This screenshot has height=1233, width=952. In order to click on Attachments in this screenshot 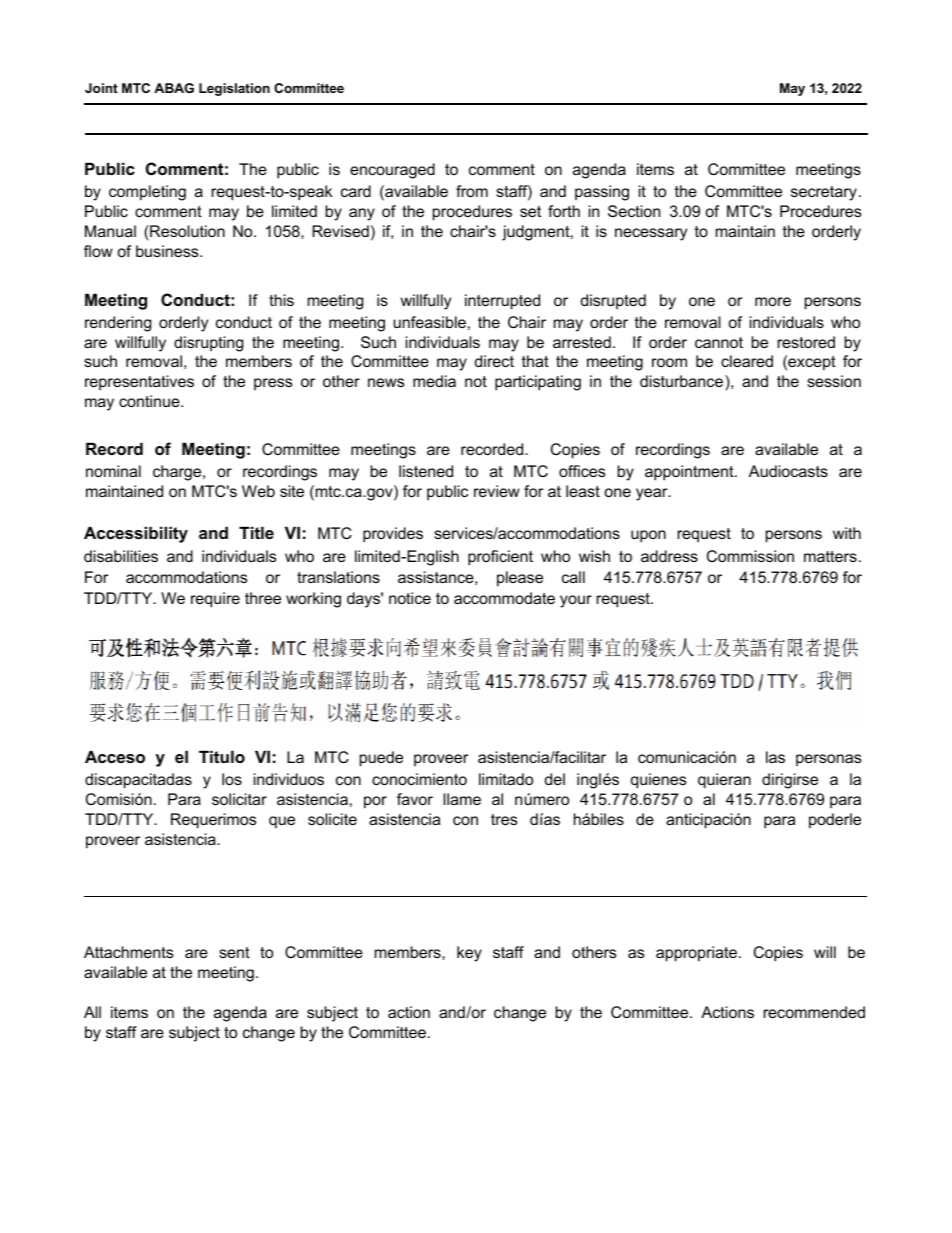, I will do `click(128, 952)`.
